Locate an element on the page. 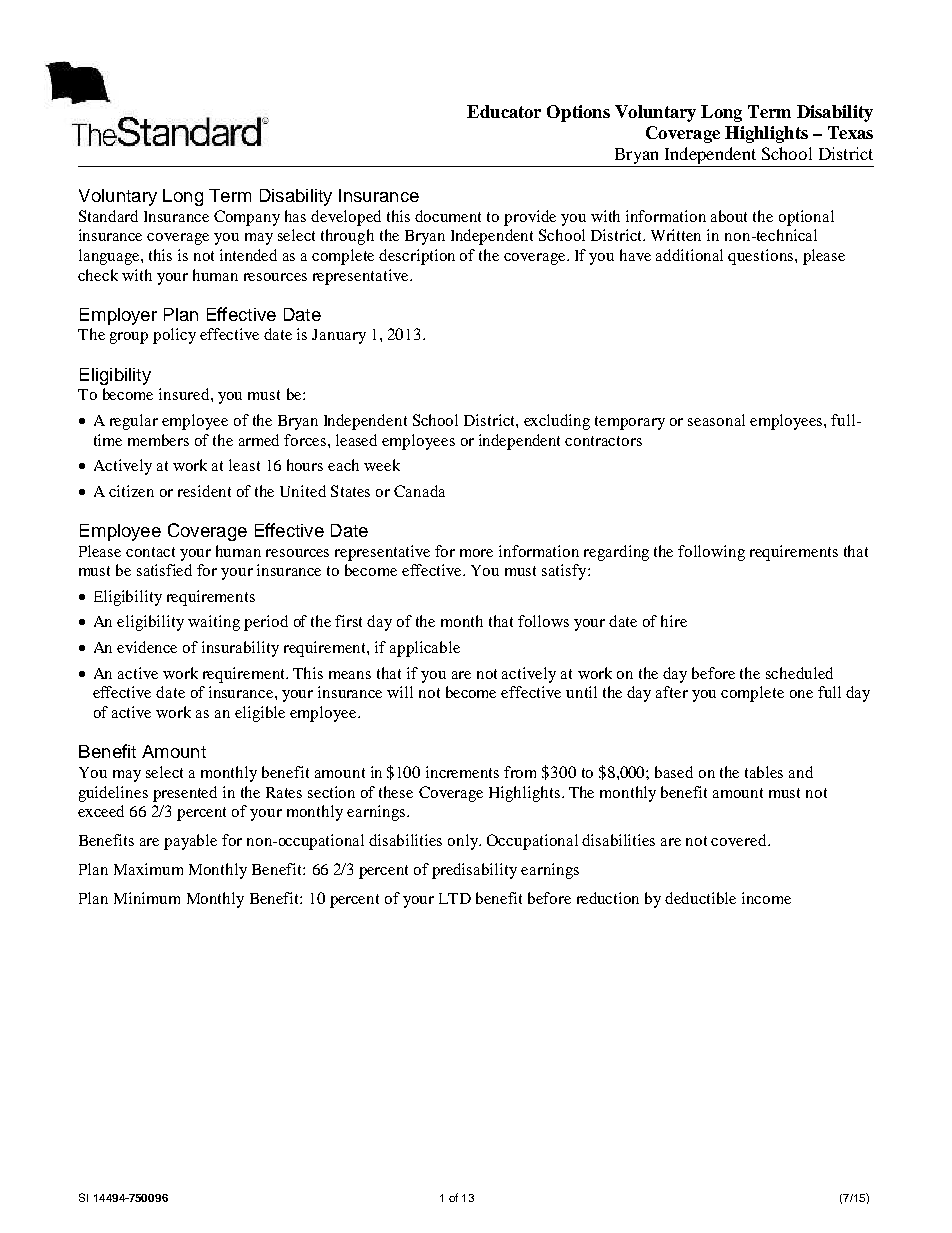 The image size is (952, 1233). Educator is located at coordinates (504, 111).
